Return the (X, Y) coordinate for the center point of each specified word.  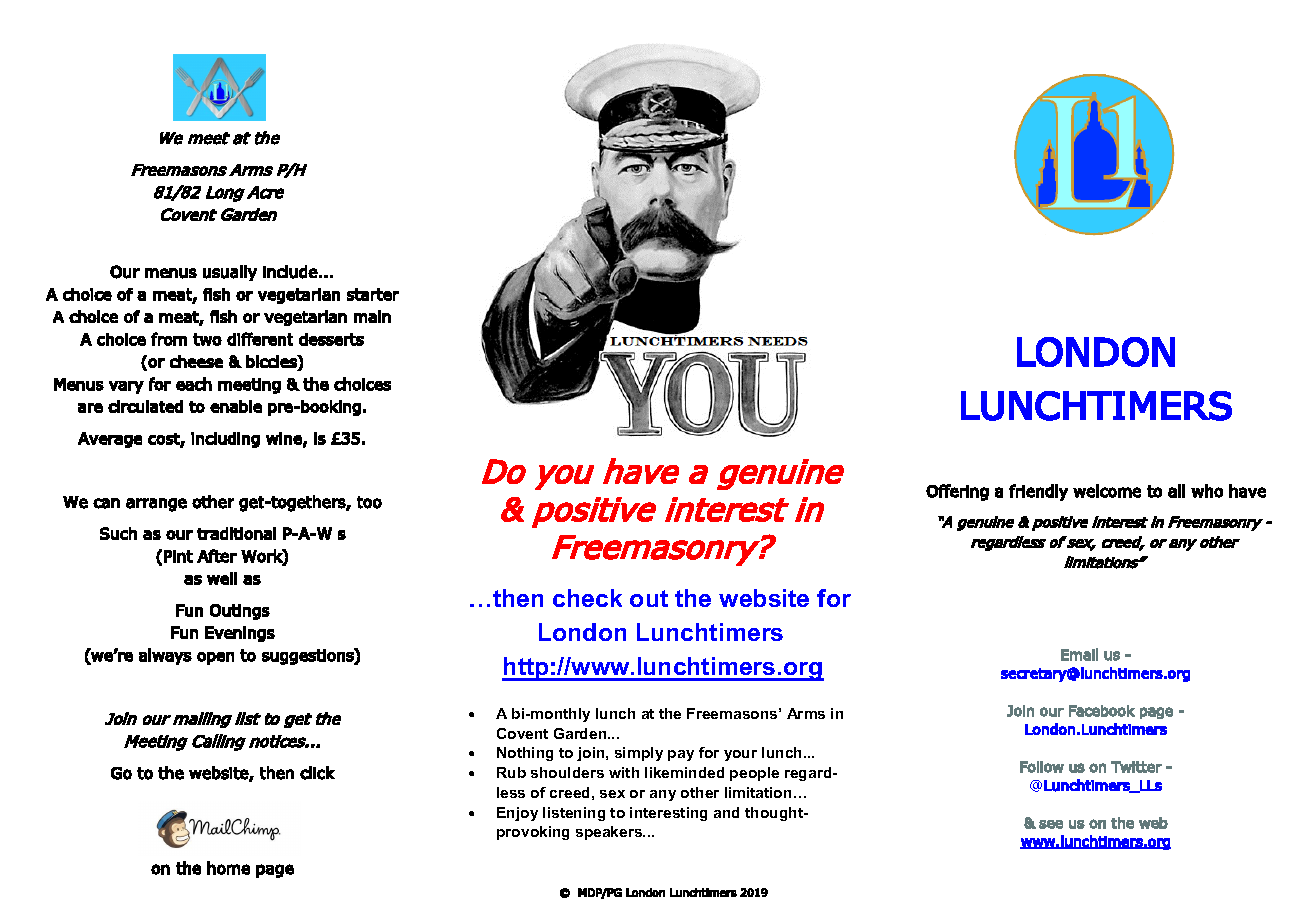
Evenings (240, 634)
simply (639, 754)
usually (230, 273)
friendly (1038, 492)
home (228, 868)
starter (373, 294)
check (587, 598)
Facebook (1102, 711)
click (317, 773)
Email (1079, 654)
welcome (1107, 491)
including (225, 440)
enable (236, 406)
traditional (236, 533)
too (369, 502)
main (372, 316)
